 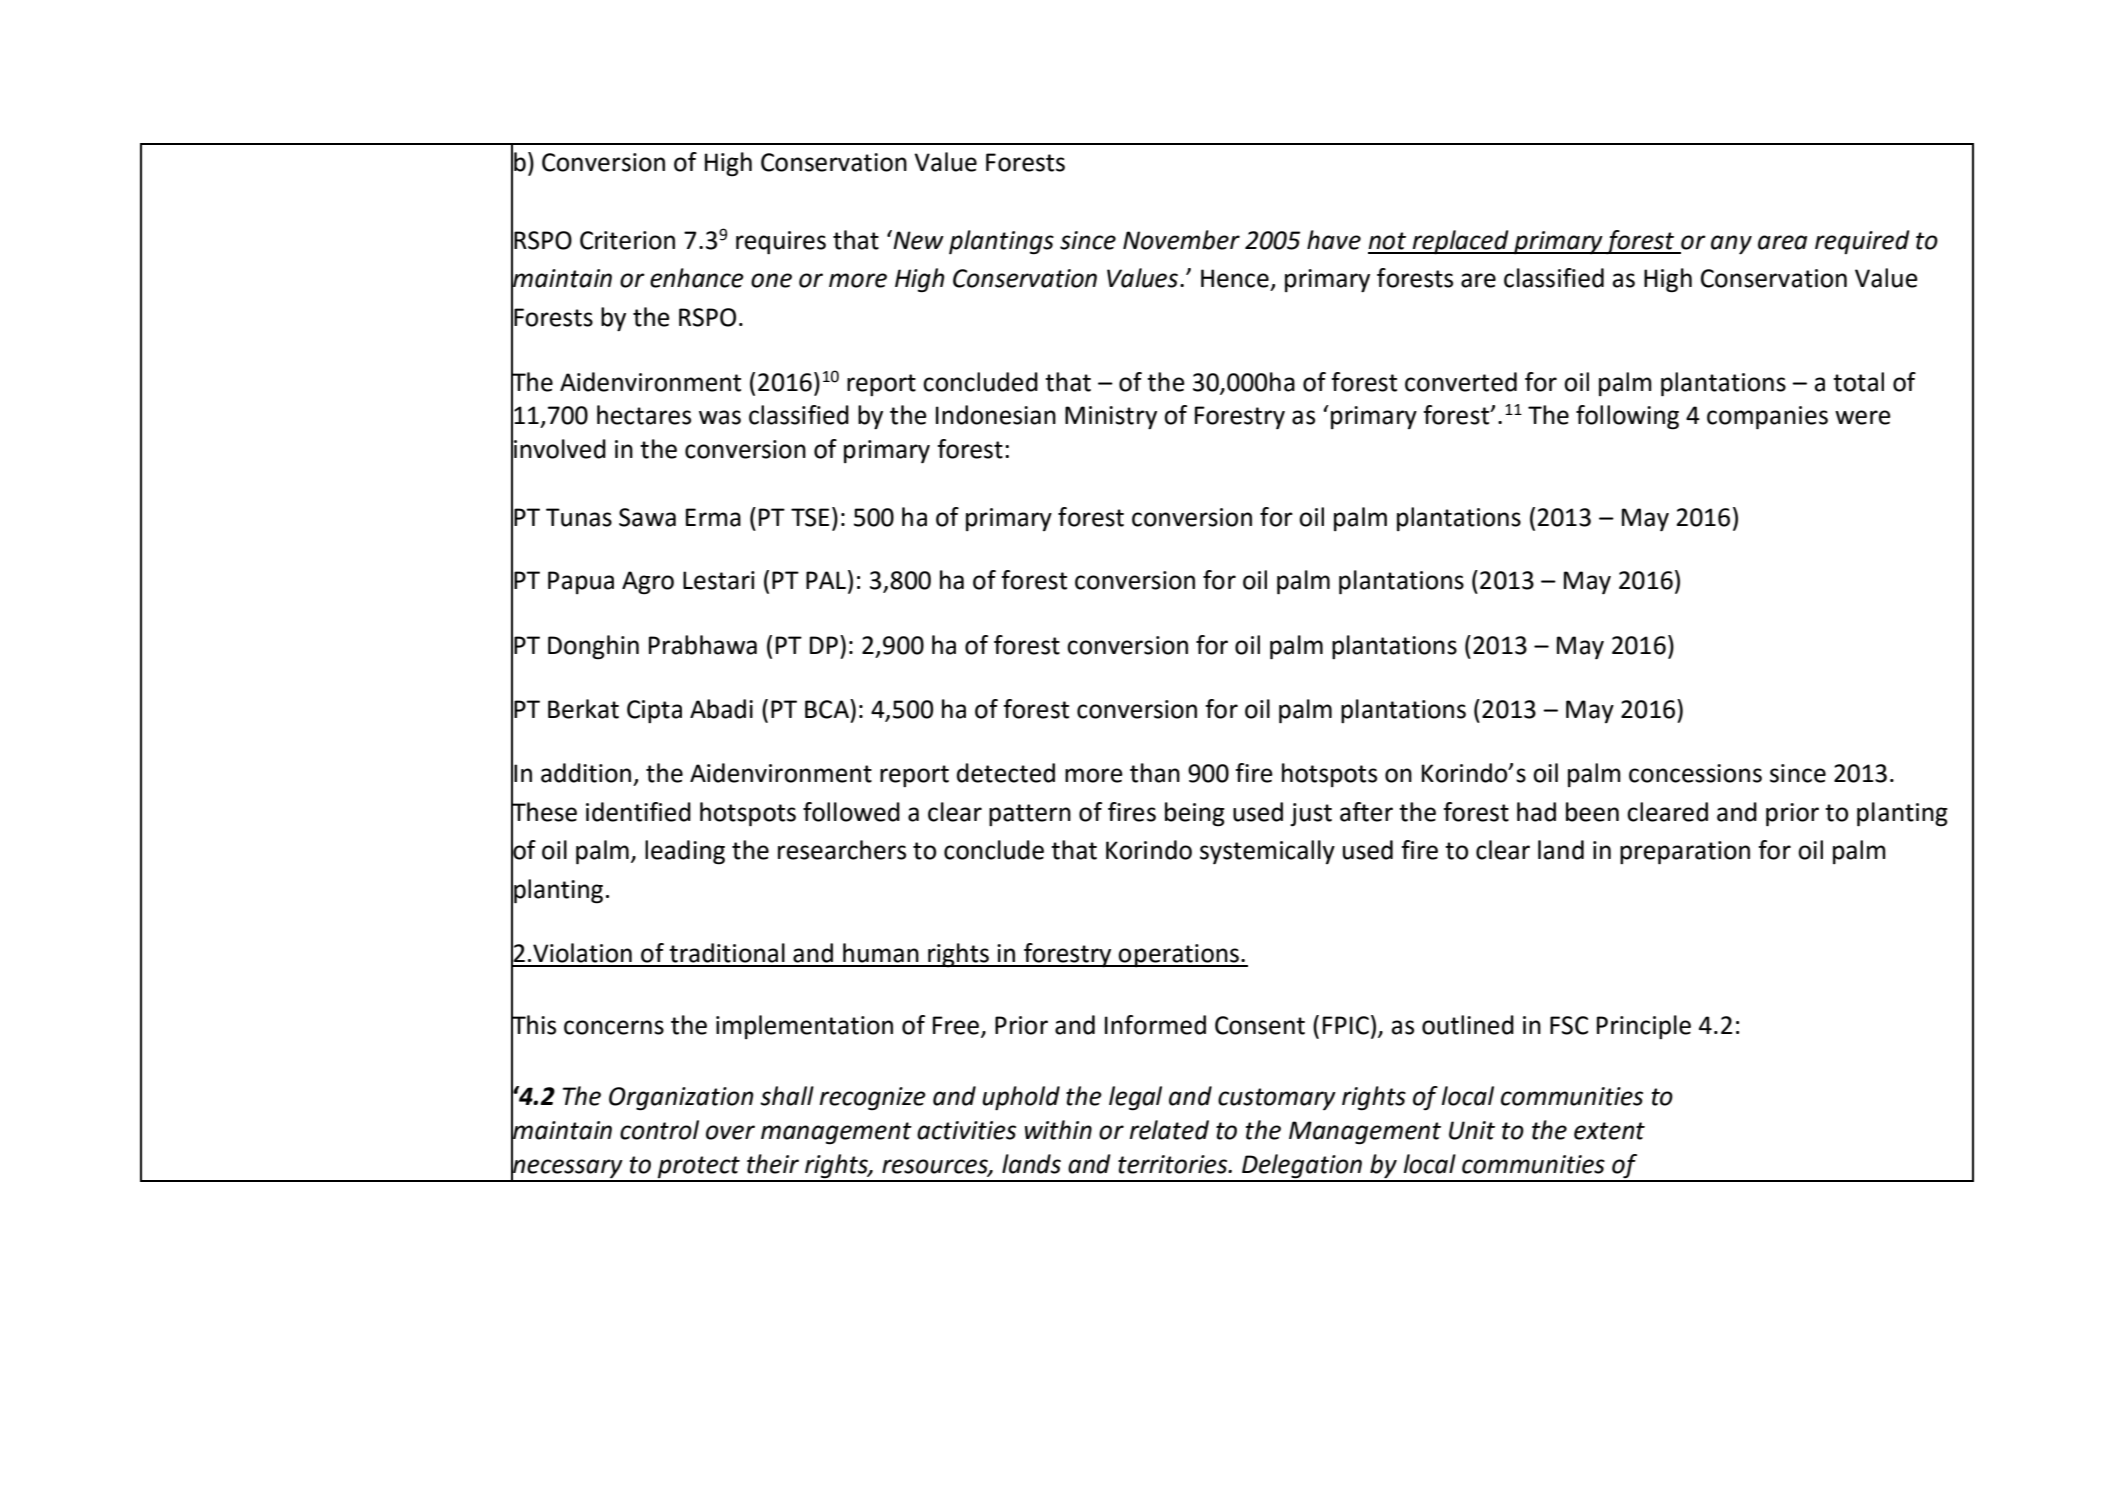 I want to click on Agro, so click(x=648, y=583).
